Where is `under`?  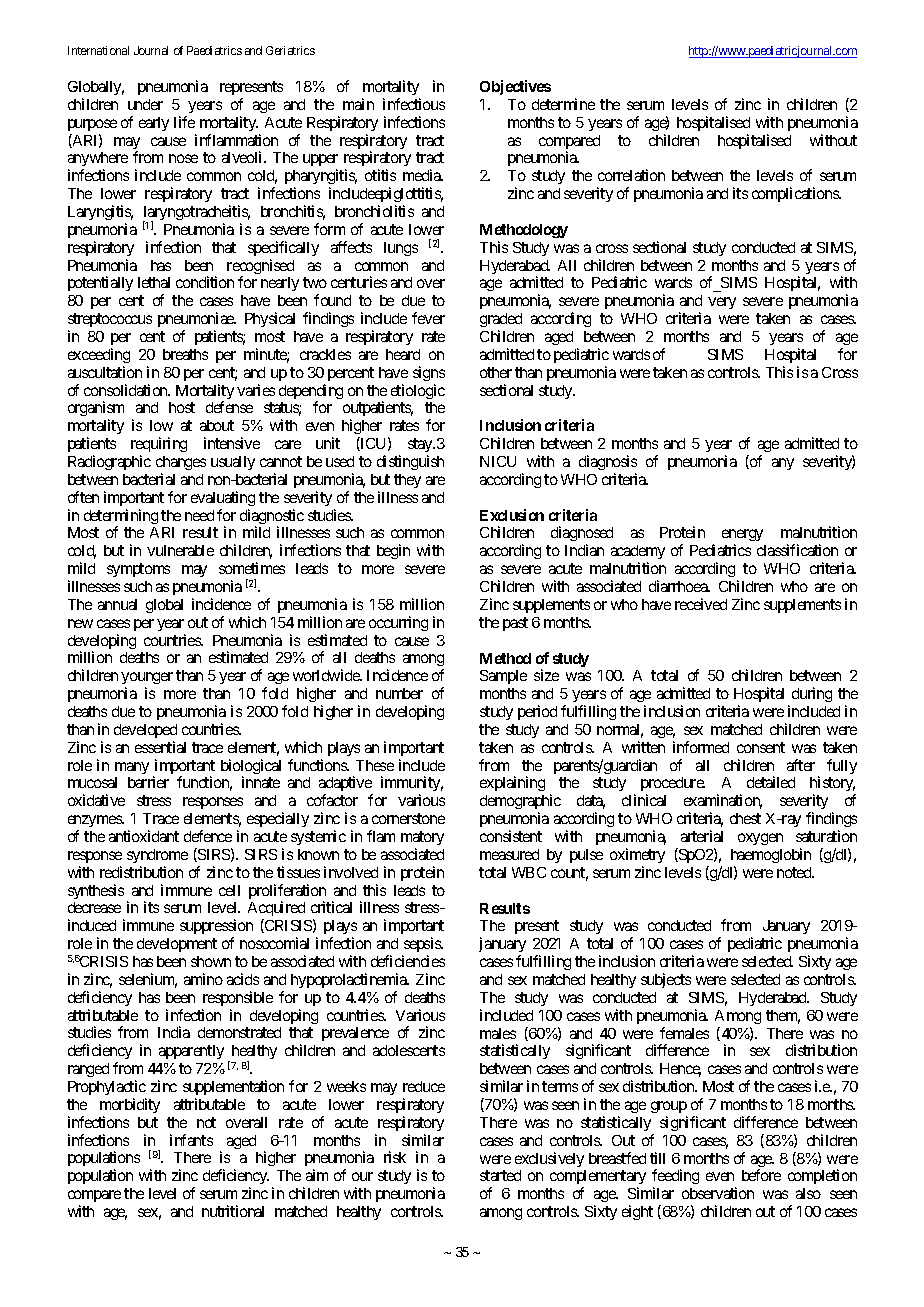
under is located at coordinates (145, 104).
